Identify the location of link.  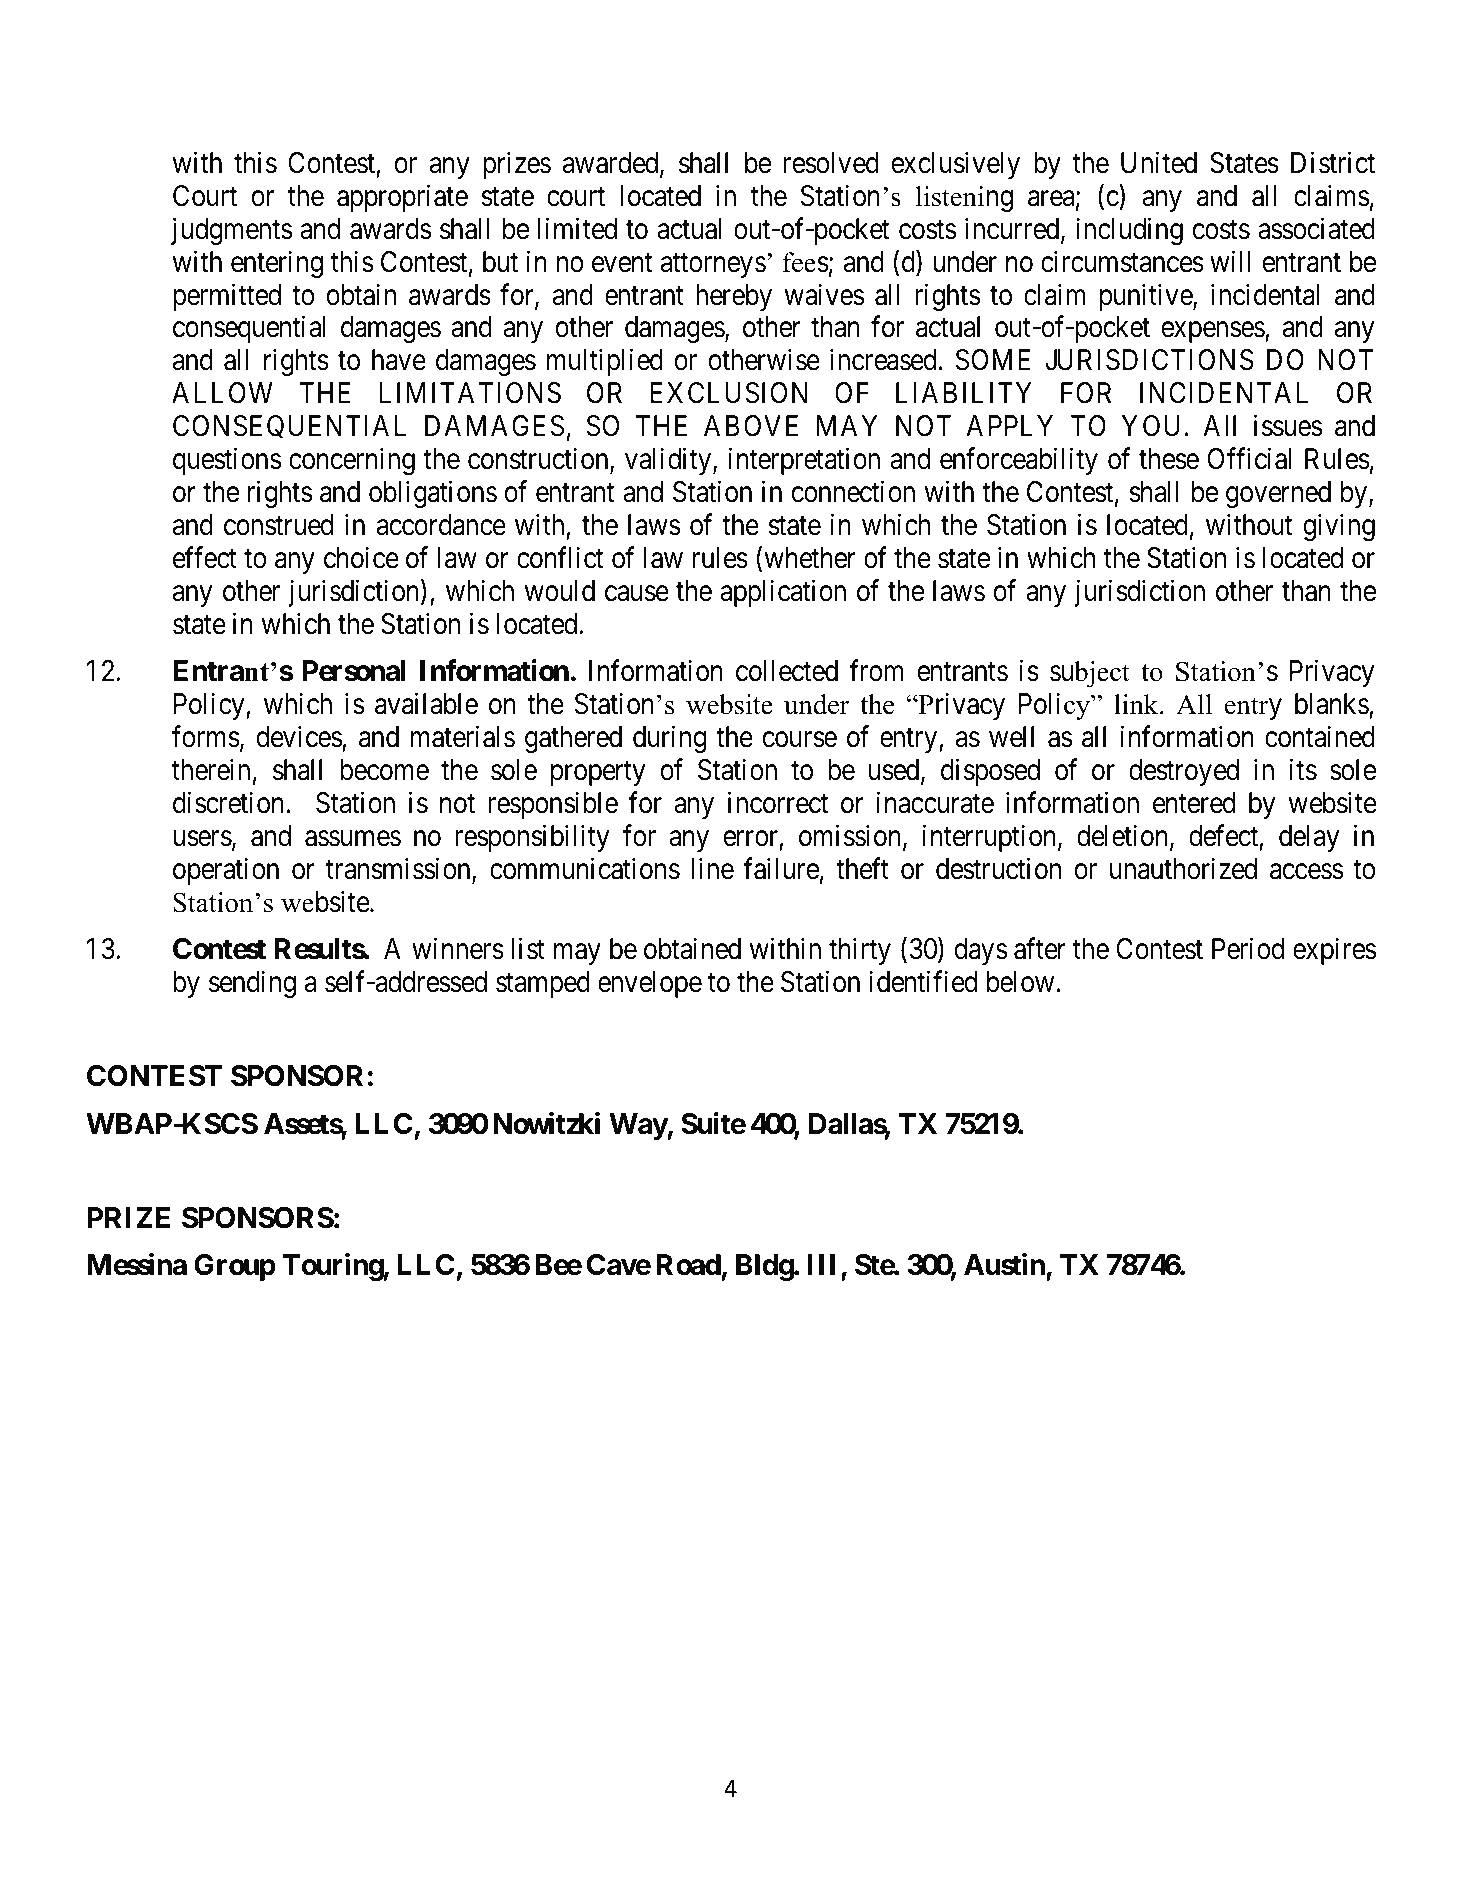
(1137, 704).
